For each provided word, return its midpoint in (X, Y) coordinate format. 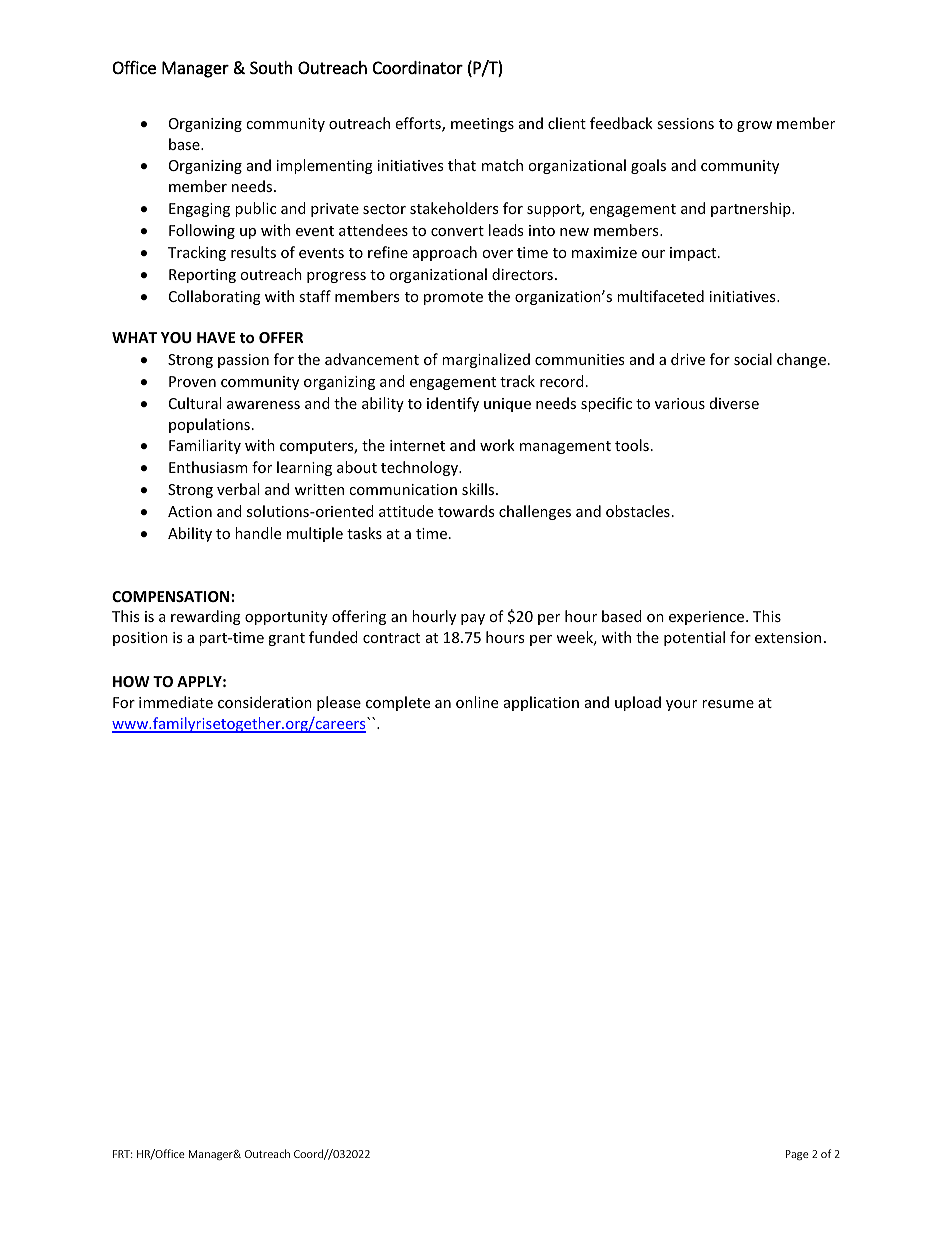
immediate (176, 702)
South (271, 67)
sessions (685, 123)
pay (473, 619)
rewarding (206, 617)
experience (708, 618)
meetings (482, 125)
